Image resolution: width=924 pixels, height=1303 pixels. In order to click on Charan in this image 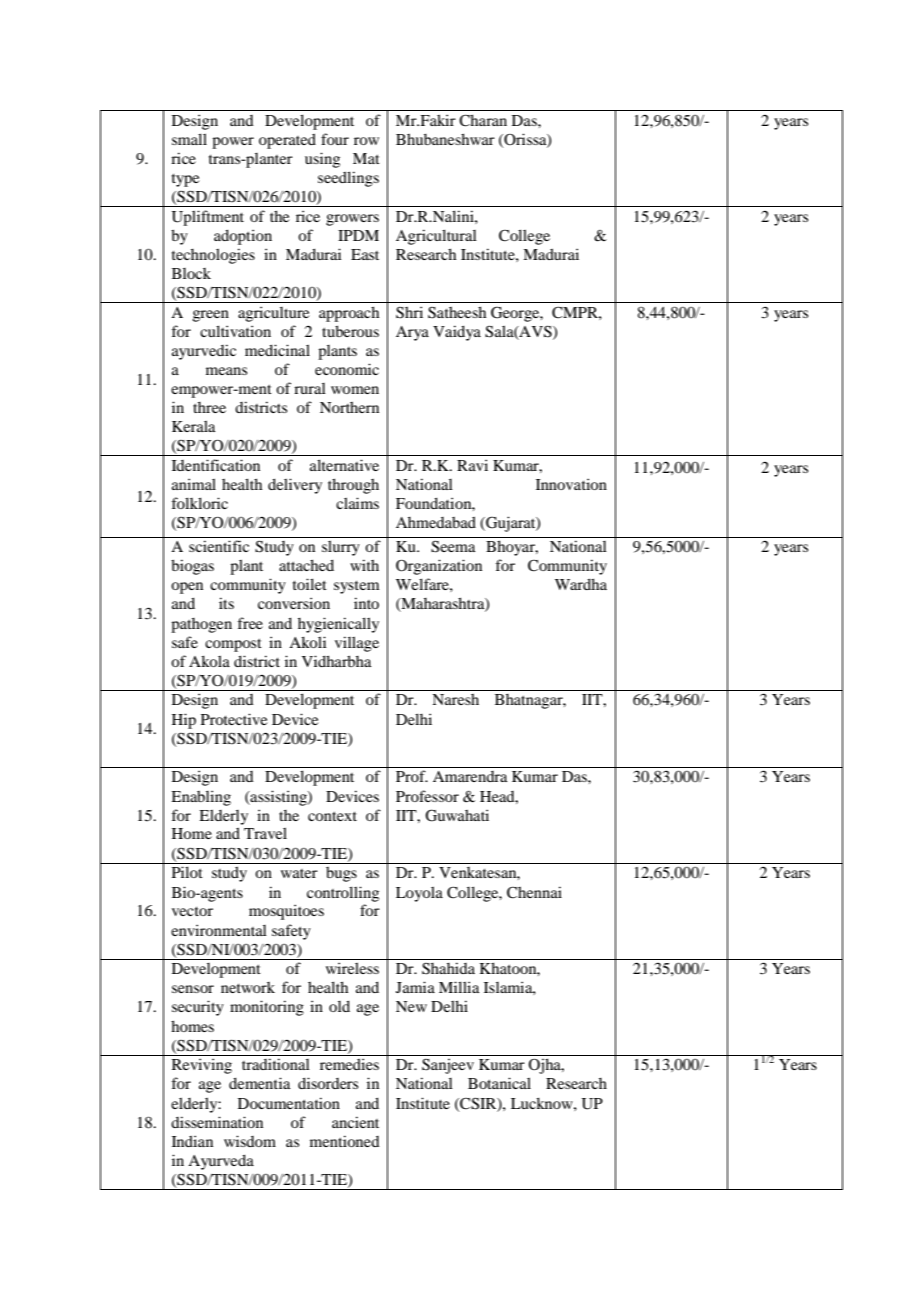, I will do `click(483, 120)`.
